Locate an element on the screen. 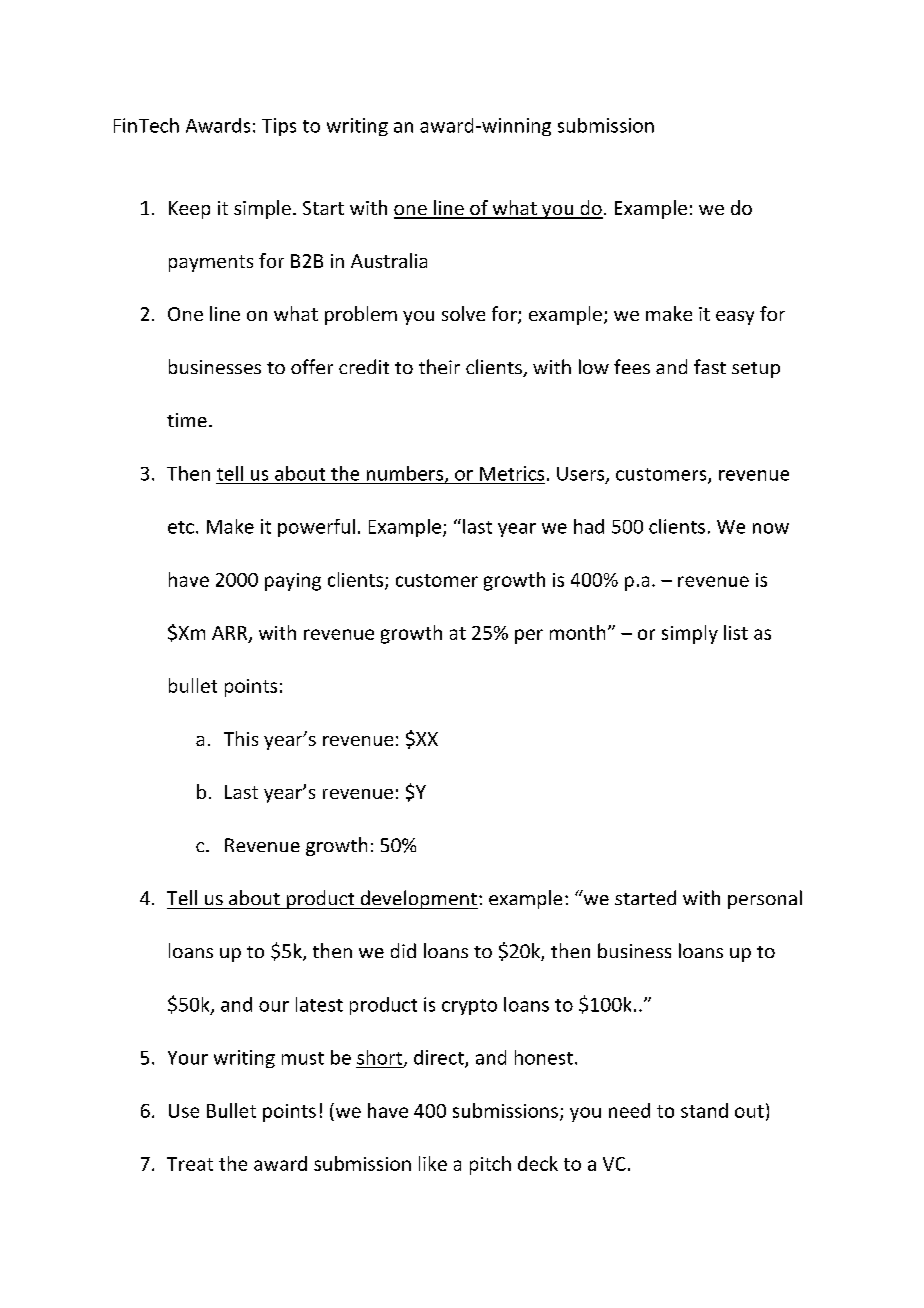  Metrics is located at coordinates (512, 473).
